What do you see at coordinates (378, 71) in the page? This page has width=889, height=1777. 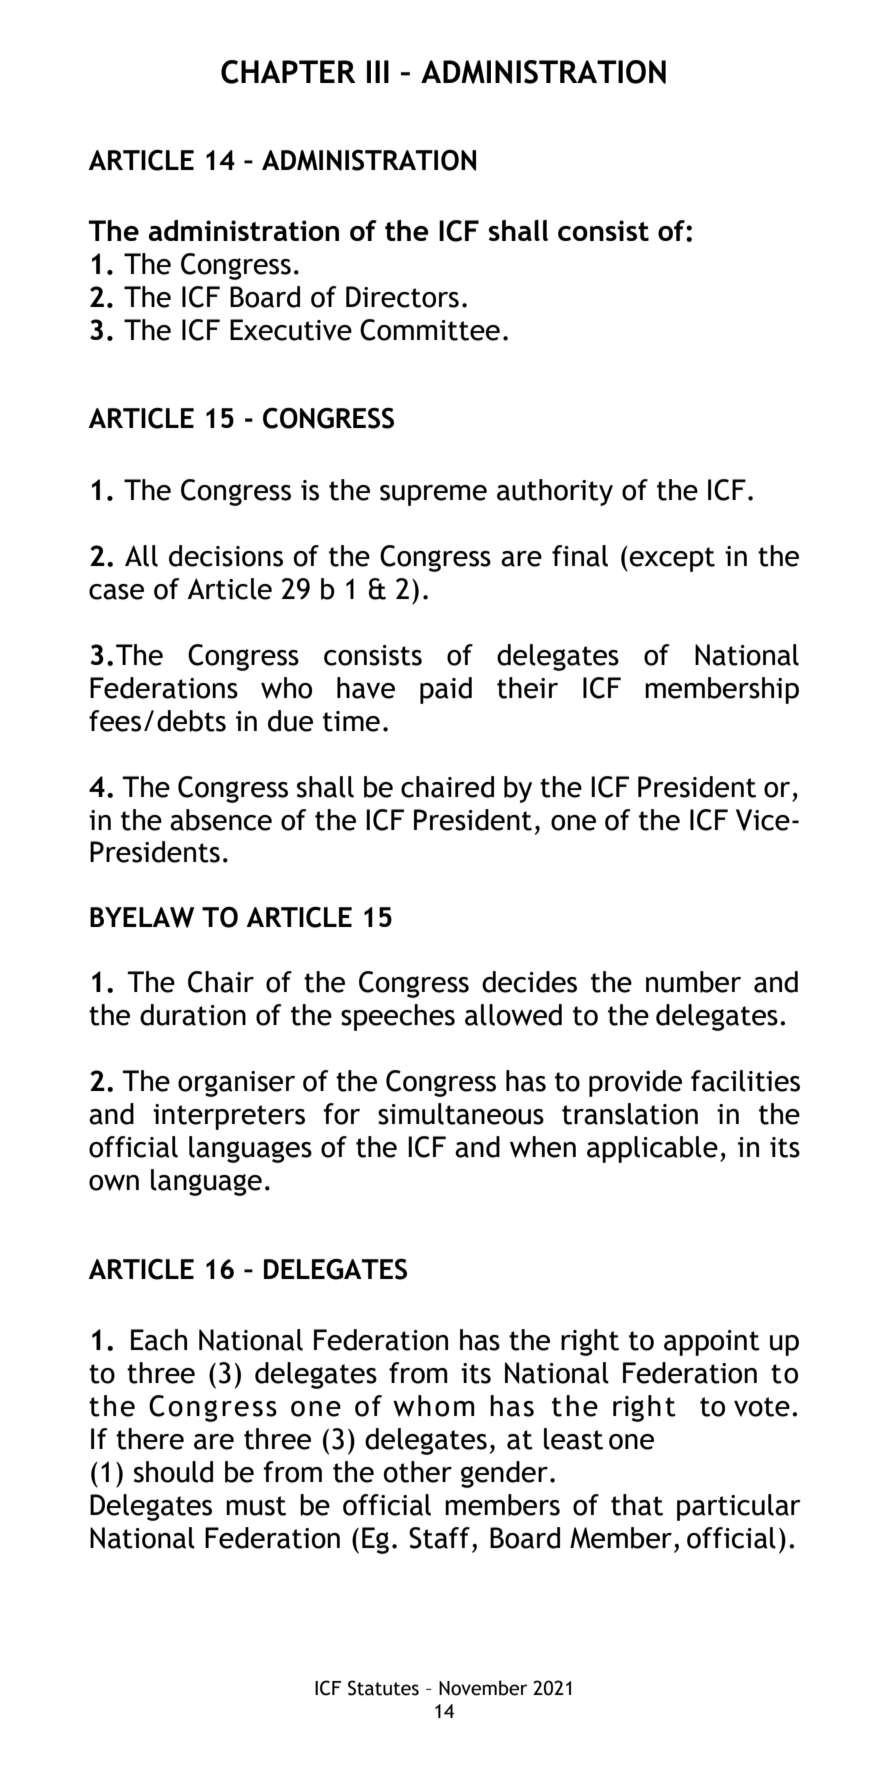 I see `III` at bounding box center [378, 71].
